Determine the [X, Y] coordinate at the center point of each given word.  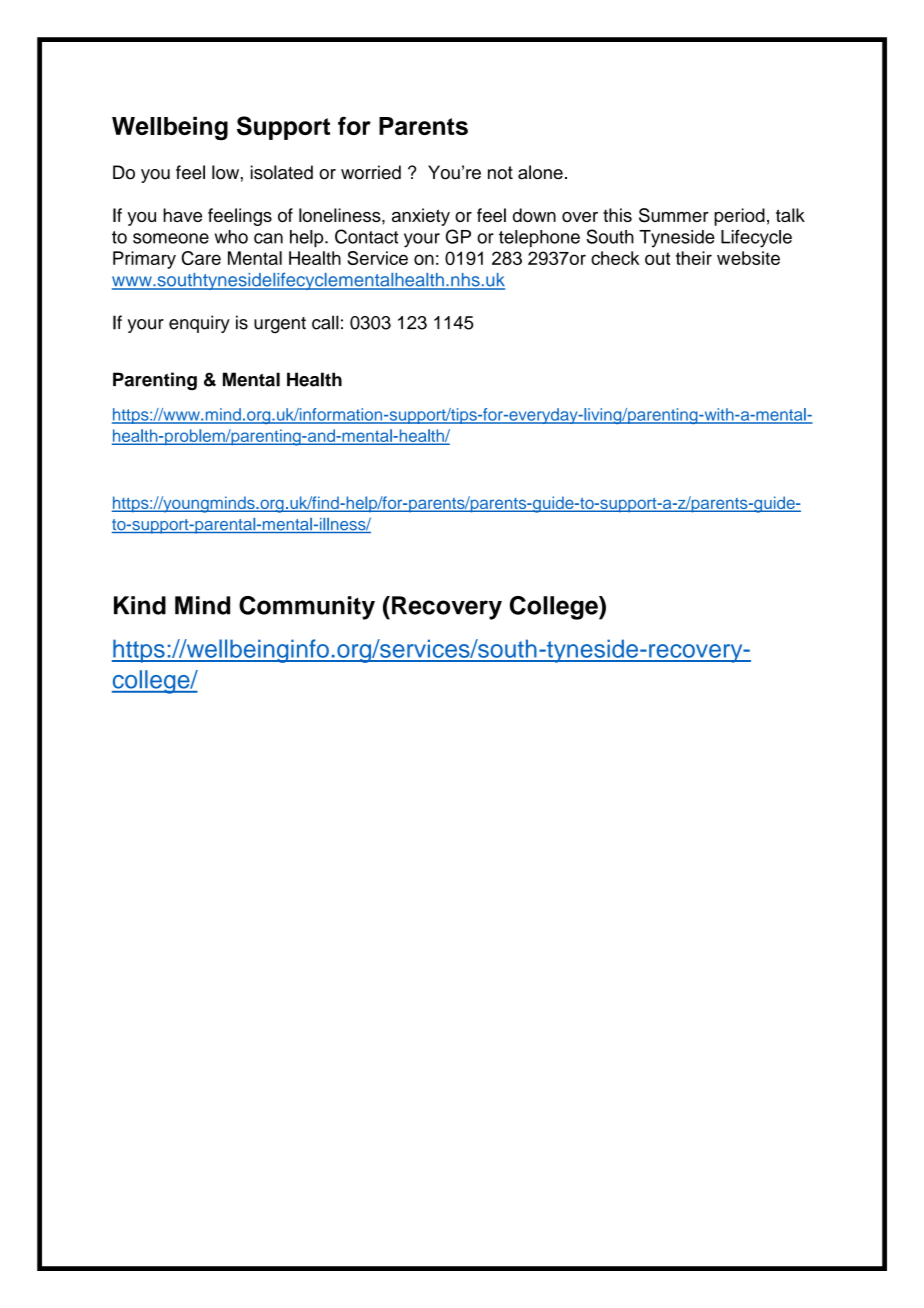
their [694, 258]
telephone [539, 238]
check [615, 258]
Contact [366, 236]
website [748, 258]
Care [201, 258]
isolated [282, 172]
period [739, 217]
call [325, 322]
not [500, 173]
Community [307, 608]
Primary [144, 260]
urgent [280, 325]
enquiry [199, 324]
